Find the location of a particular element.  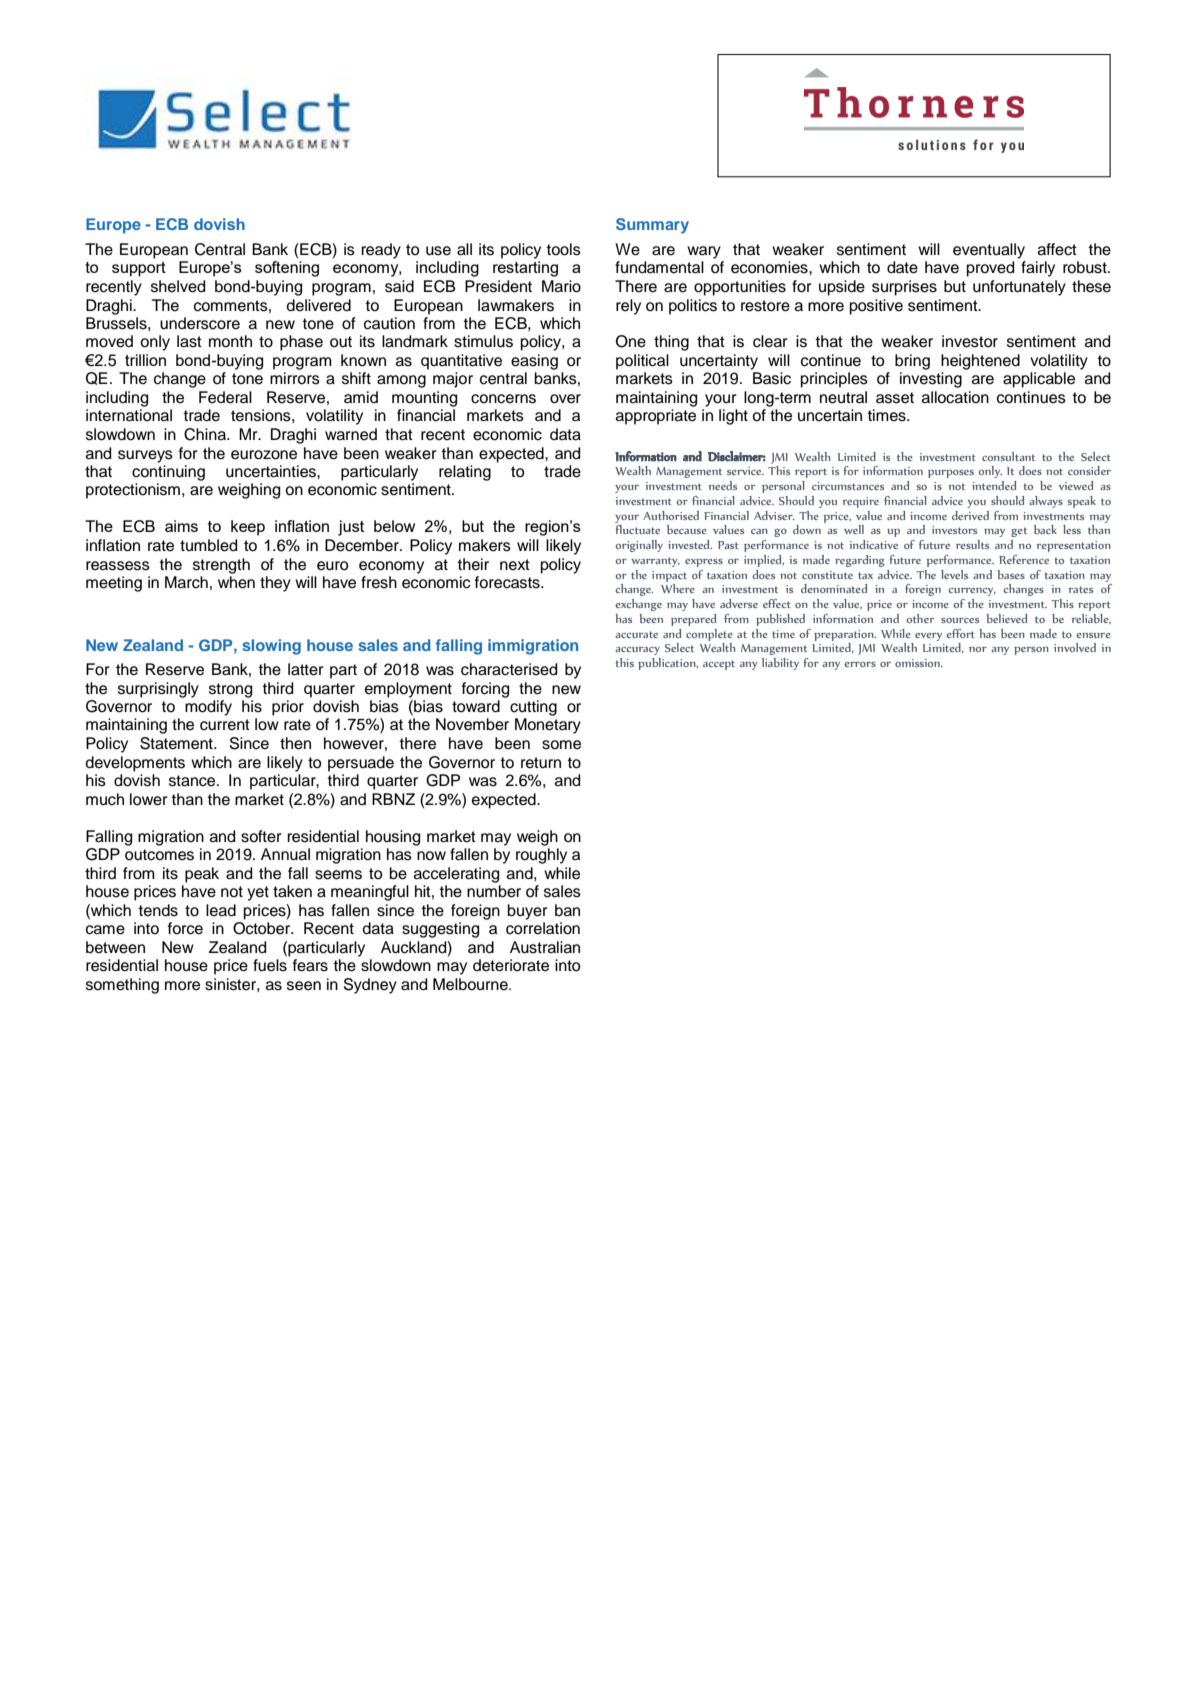

fuels is located at coordinates (270, 965).
